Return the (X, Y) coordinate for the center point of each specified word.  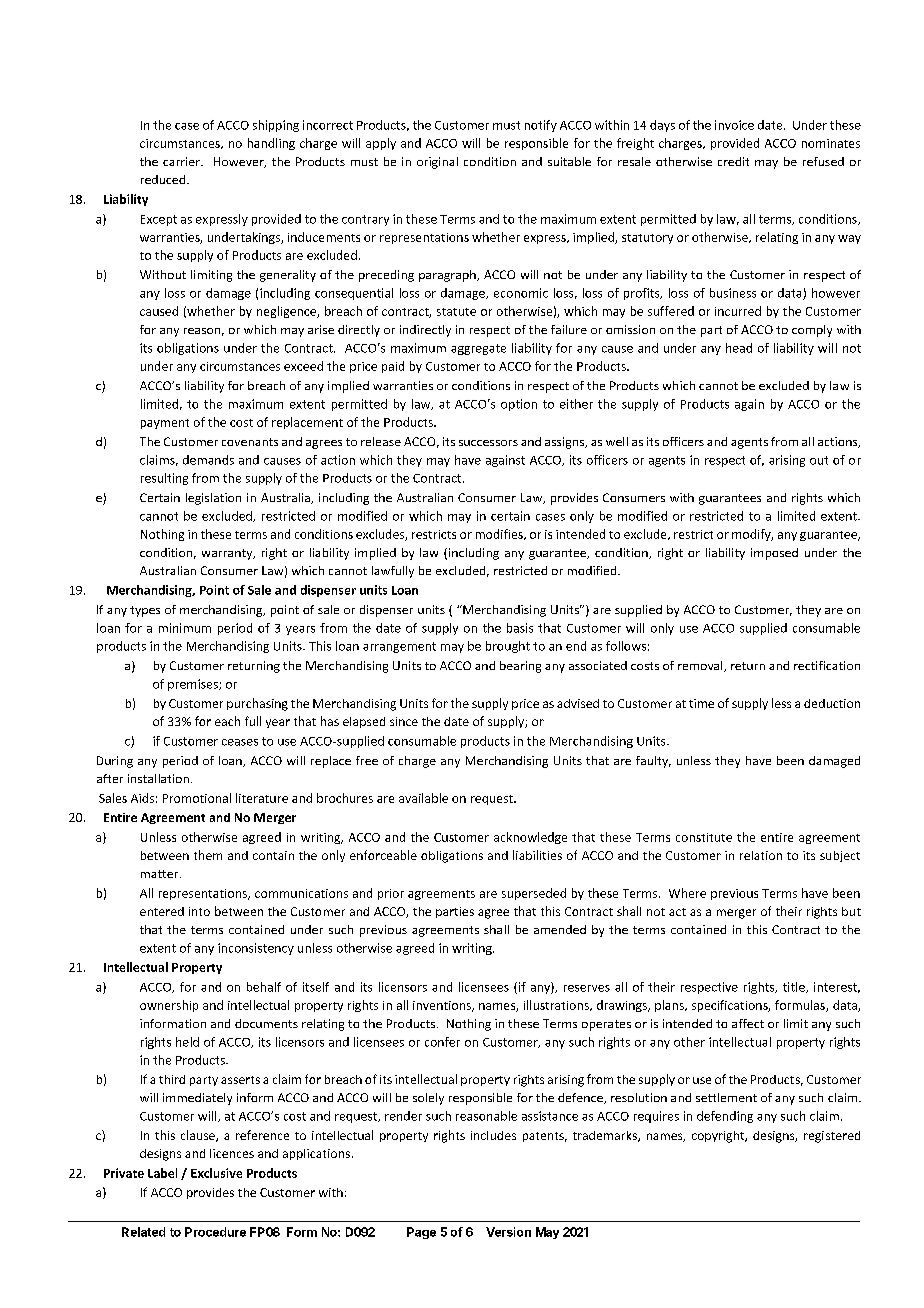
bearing (520, 667)
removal (701, 666)
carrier (182, 161)
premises (194, 685)
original (437, 163)
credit (733, 161)
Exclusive (216, 1173)
